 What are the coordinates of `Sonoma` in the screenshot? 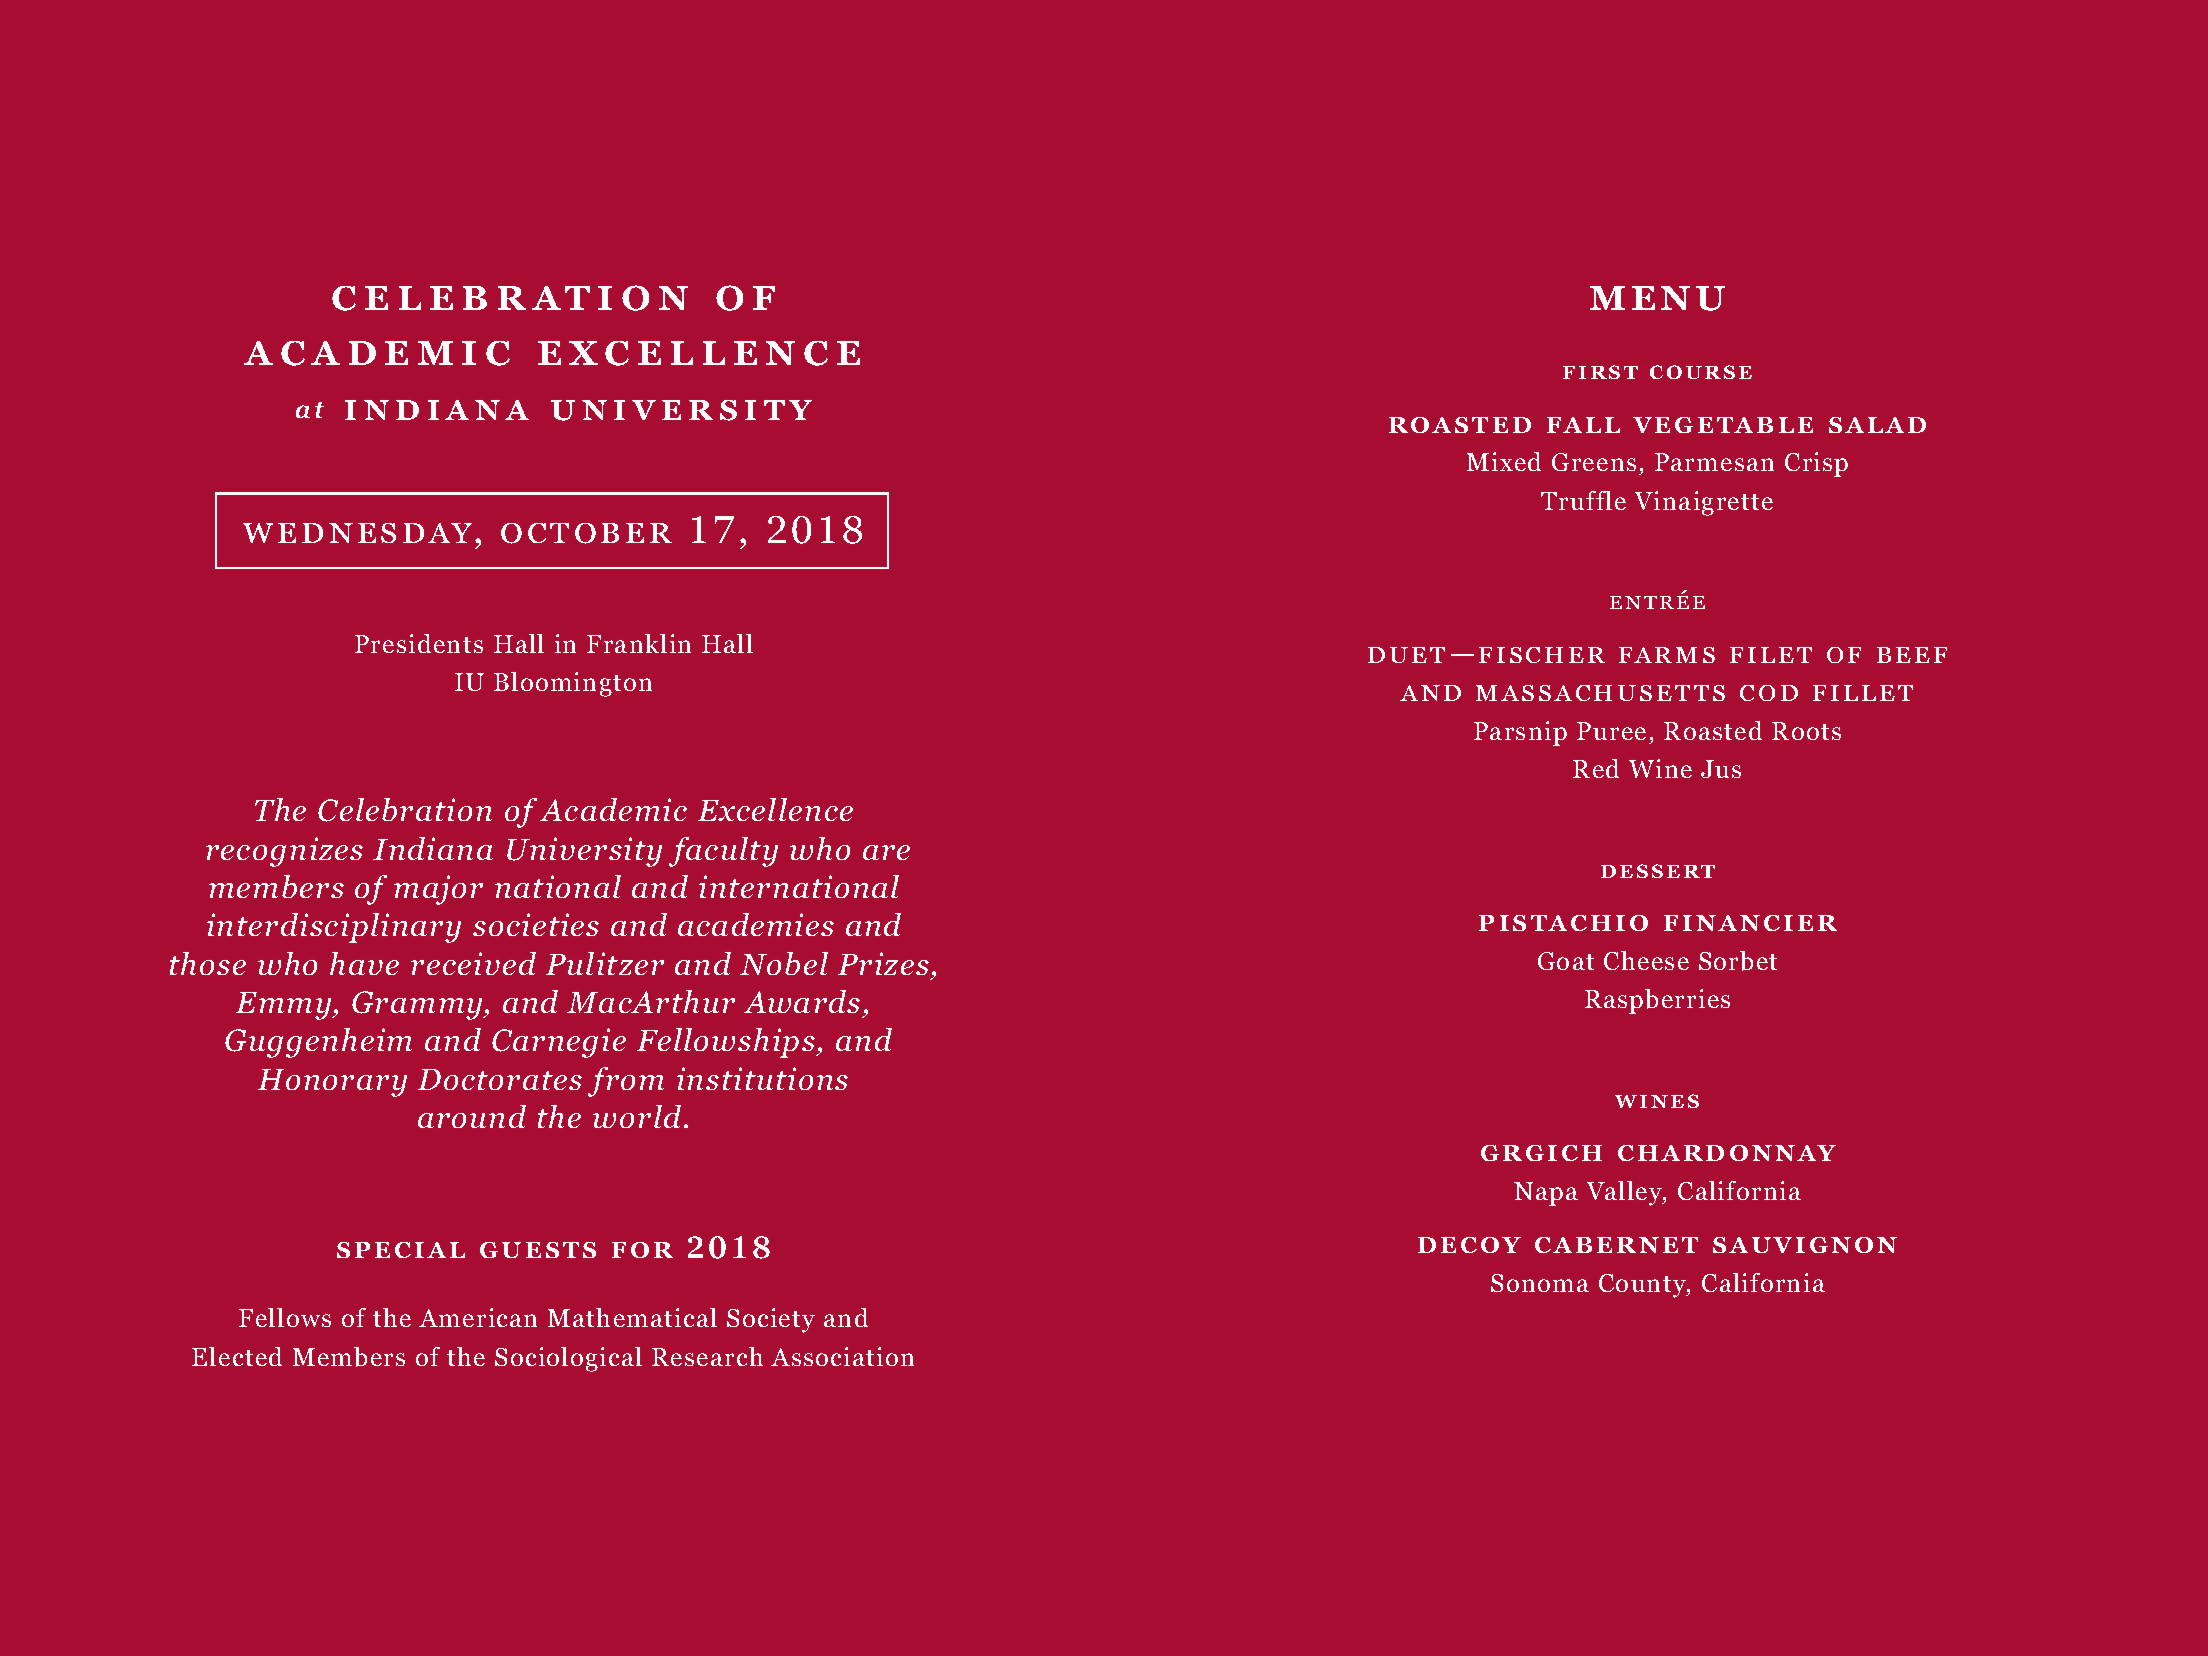 It's located at (1540, 1283).
